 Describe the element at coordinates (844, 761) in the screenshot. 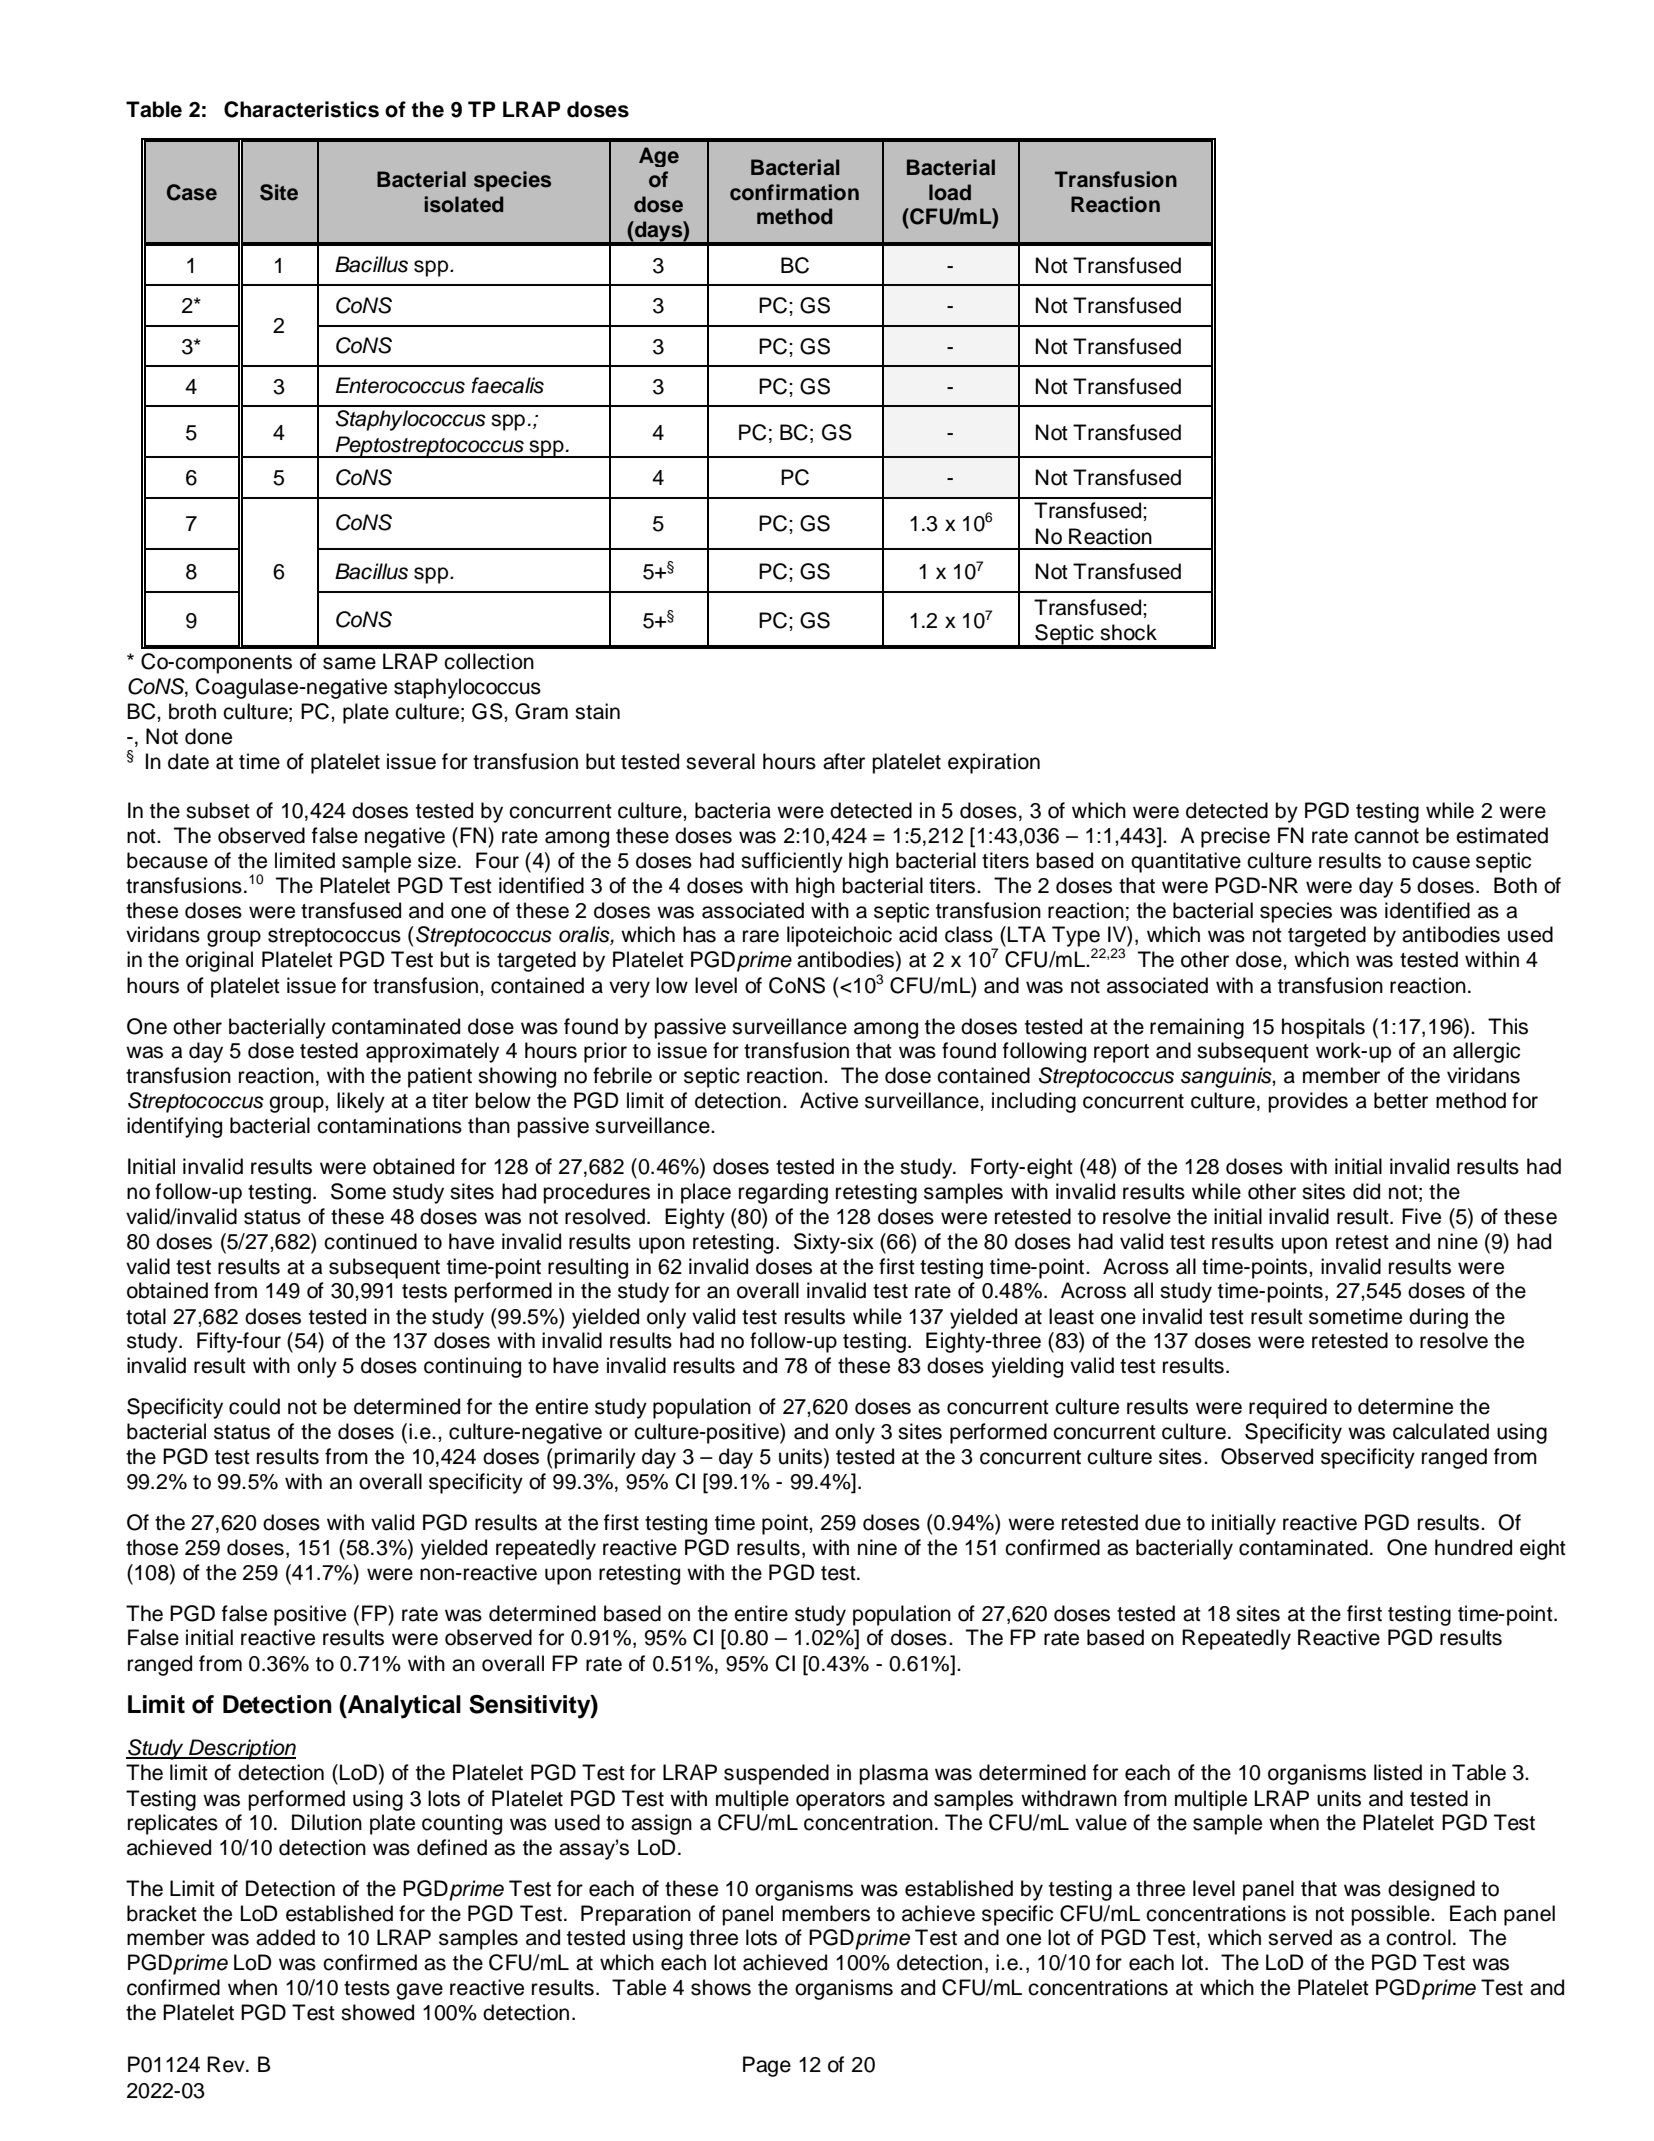

I see `after` at that location.
